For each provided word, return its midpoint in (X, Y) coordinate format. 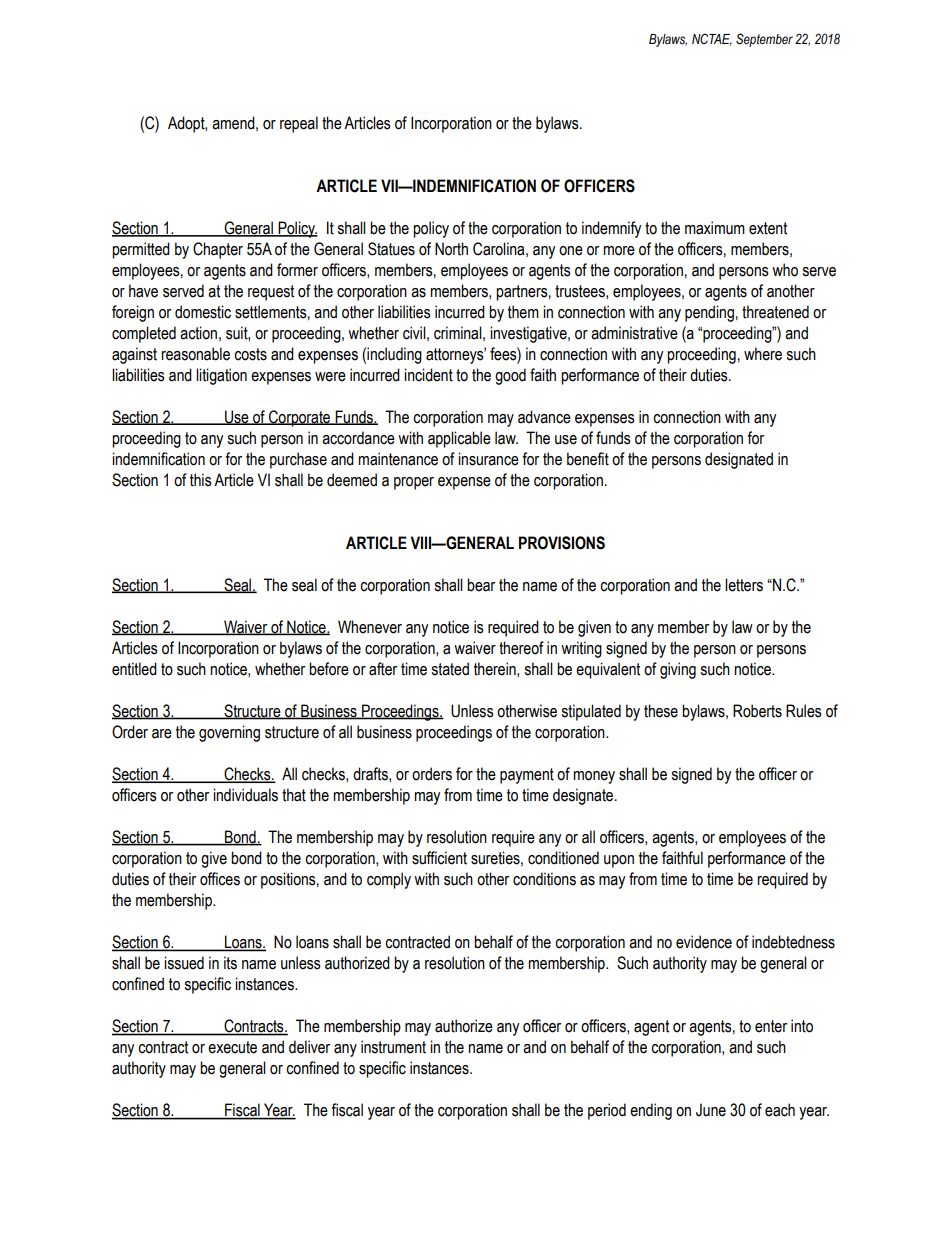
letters (744, 585)
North (451, 249)
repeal (299, 124)
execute (232, 1047)
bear (481, 585)
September (764, 40)
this (201, 480)
